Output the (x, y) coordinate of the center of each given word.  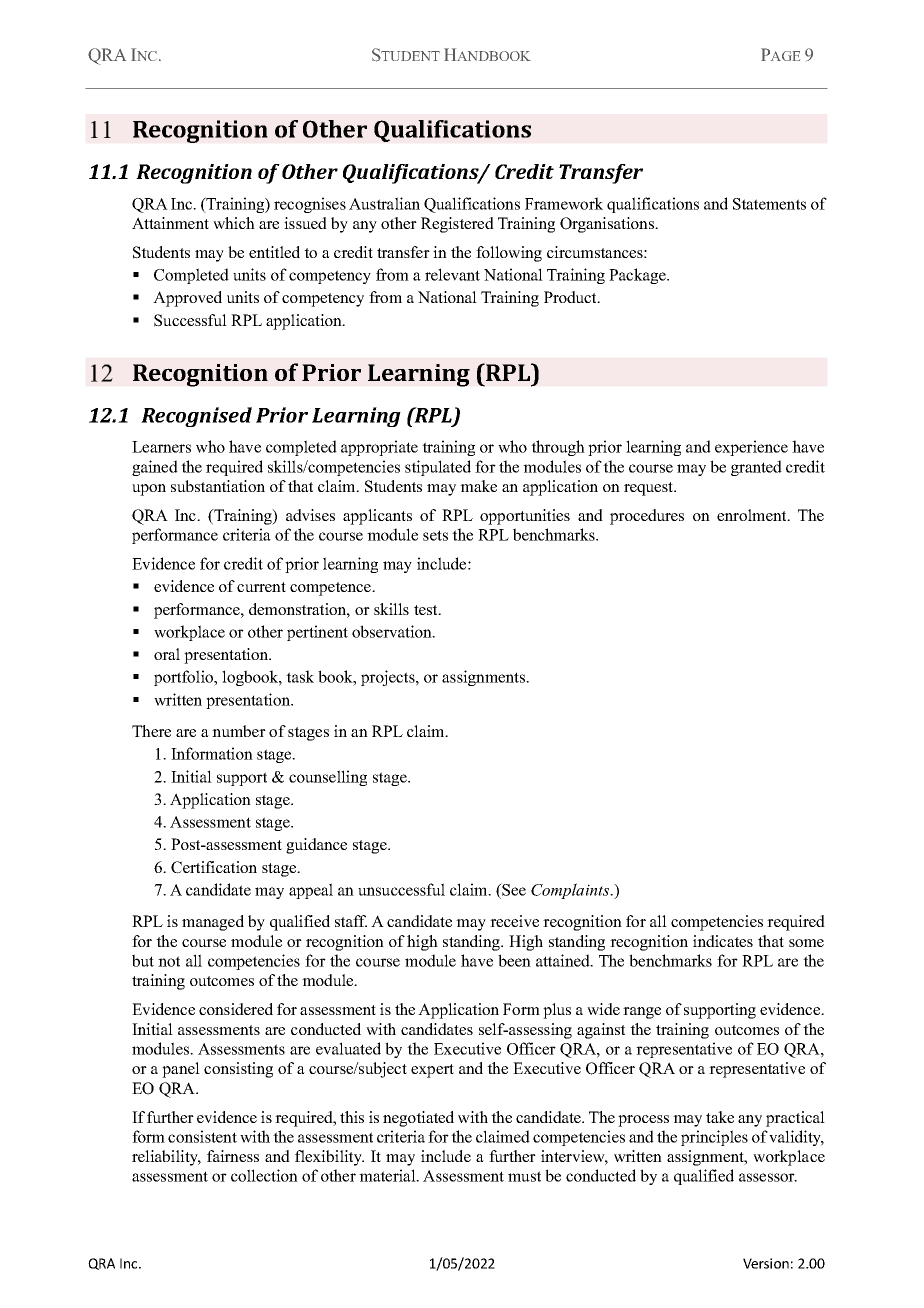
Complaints (571, 891)
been (514, 960)
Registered (457, 225)
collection (264, 1175)
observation (393, 631)
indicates (723, 941)
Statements (769, 204)
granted (756, 468)
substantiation (218, 486)
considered (236, 1009)
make (478, 486)
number (239, 731)
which (234, 223)
